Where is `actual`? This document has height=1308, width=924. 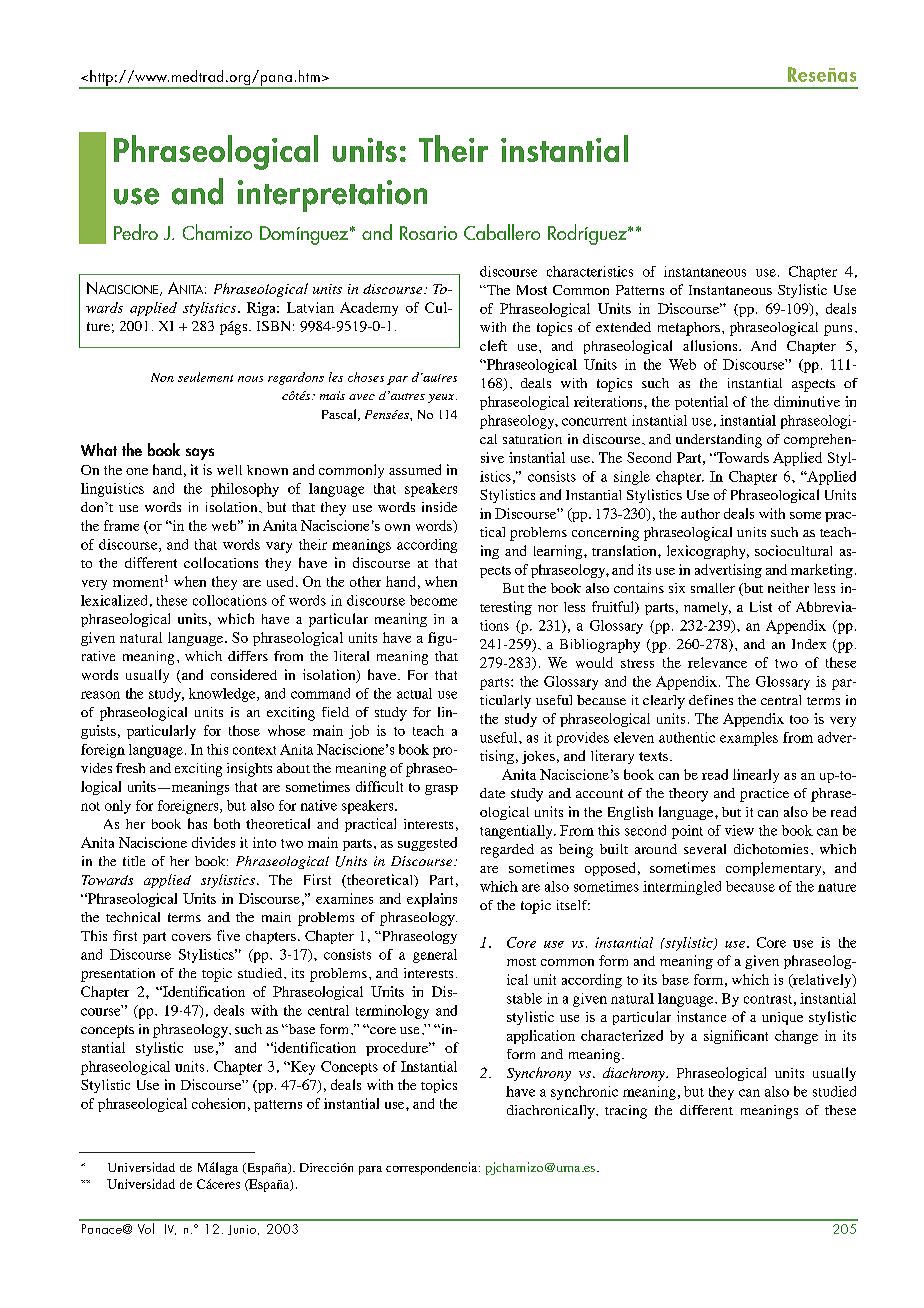
actual is located at coordinates (414, 693).
